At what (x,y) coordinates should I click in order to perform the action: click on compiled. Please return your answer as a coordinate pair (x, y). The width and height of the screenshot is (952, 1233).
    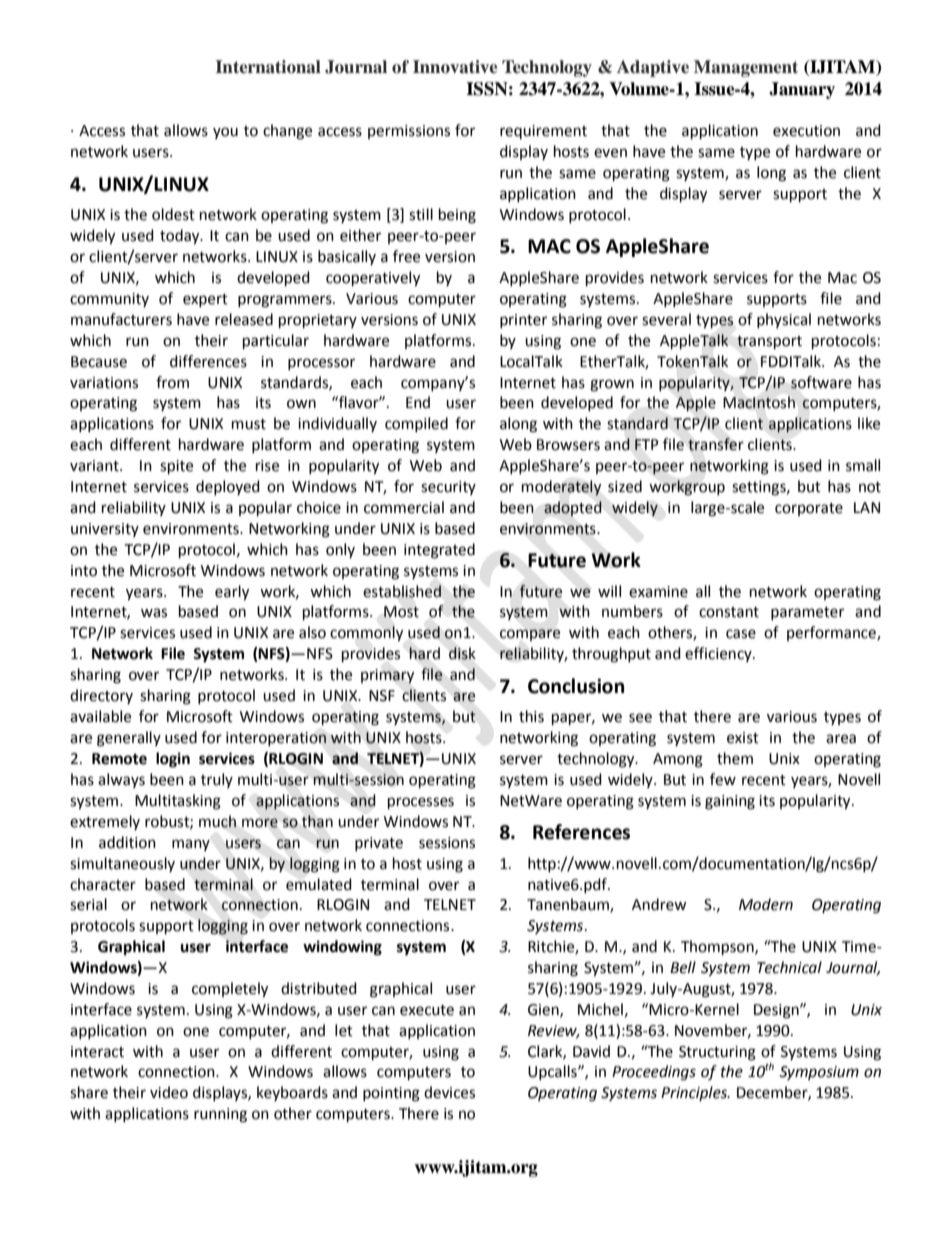
    Looking at the image, I should click on (416, 424).
